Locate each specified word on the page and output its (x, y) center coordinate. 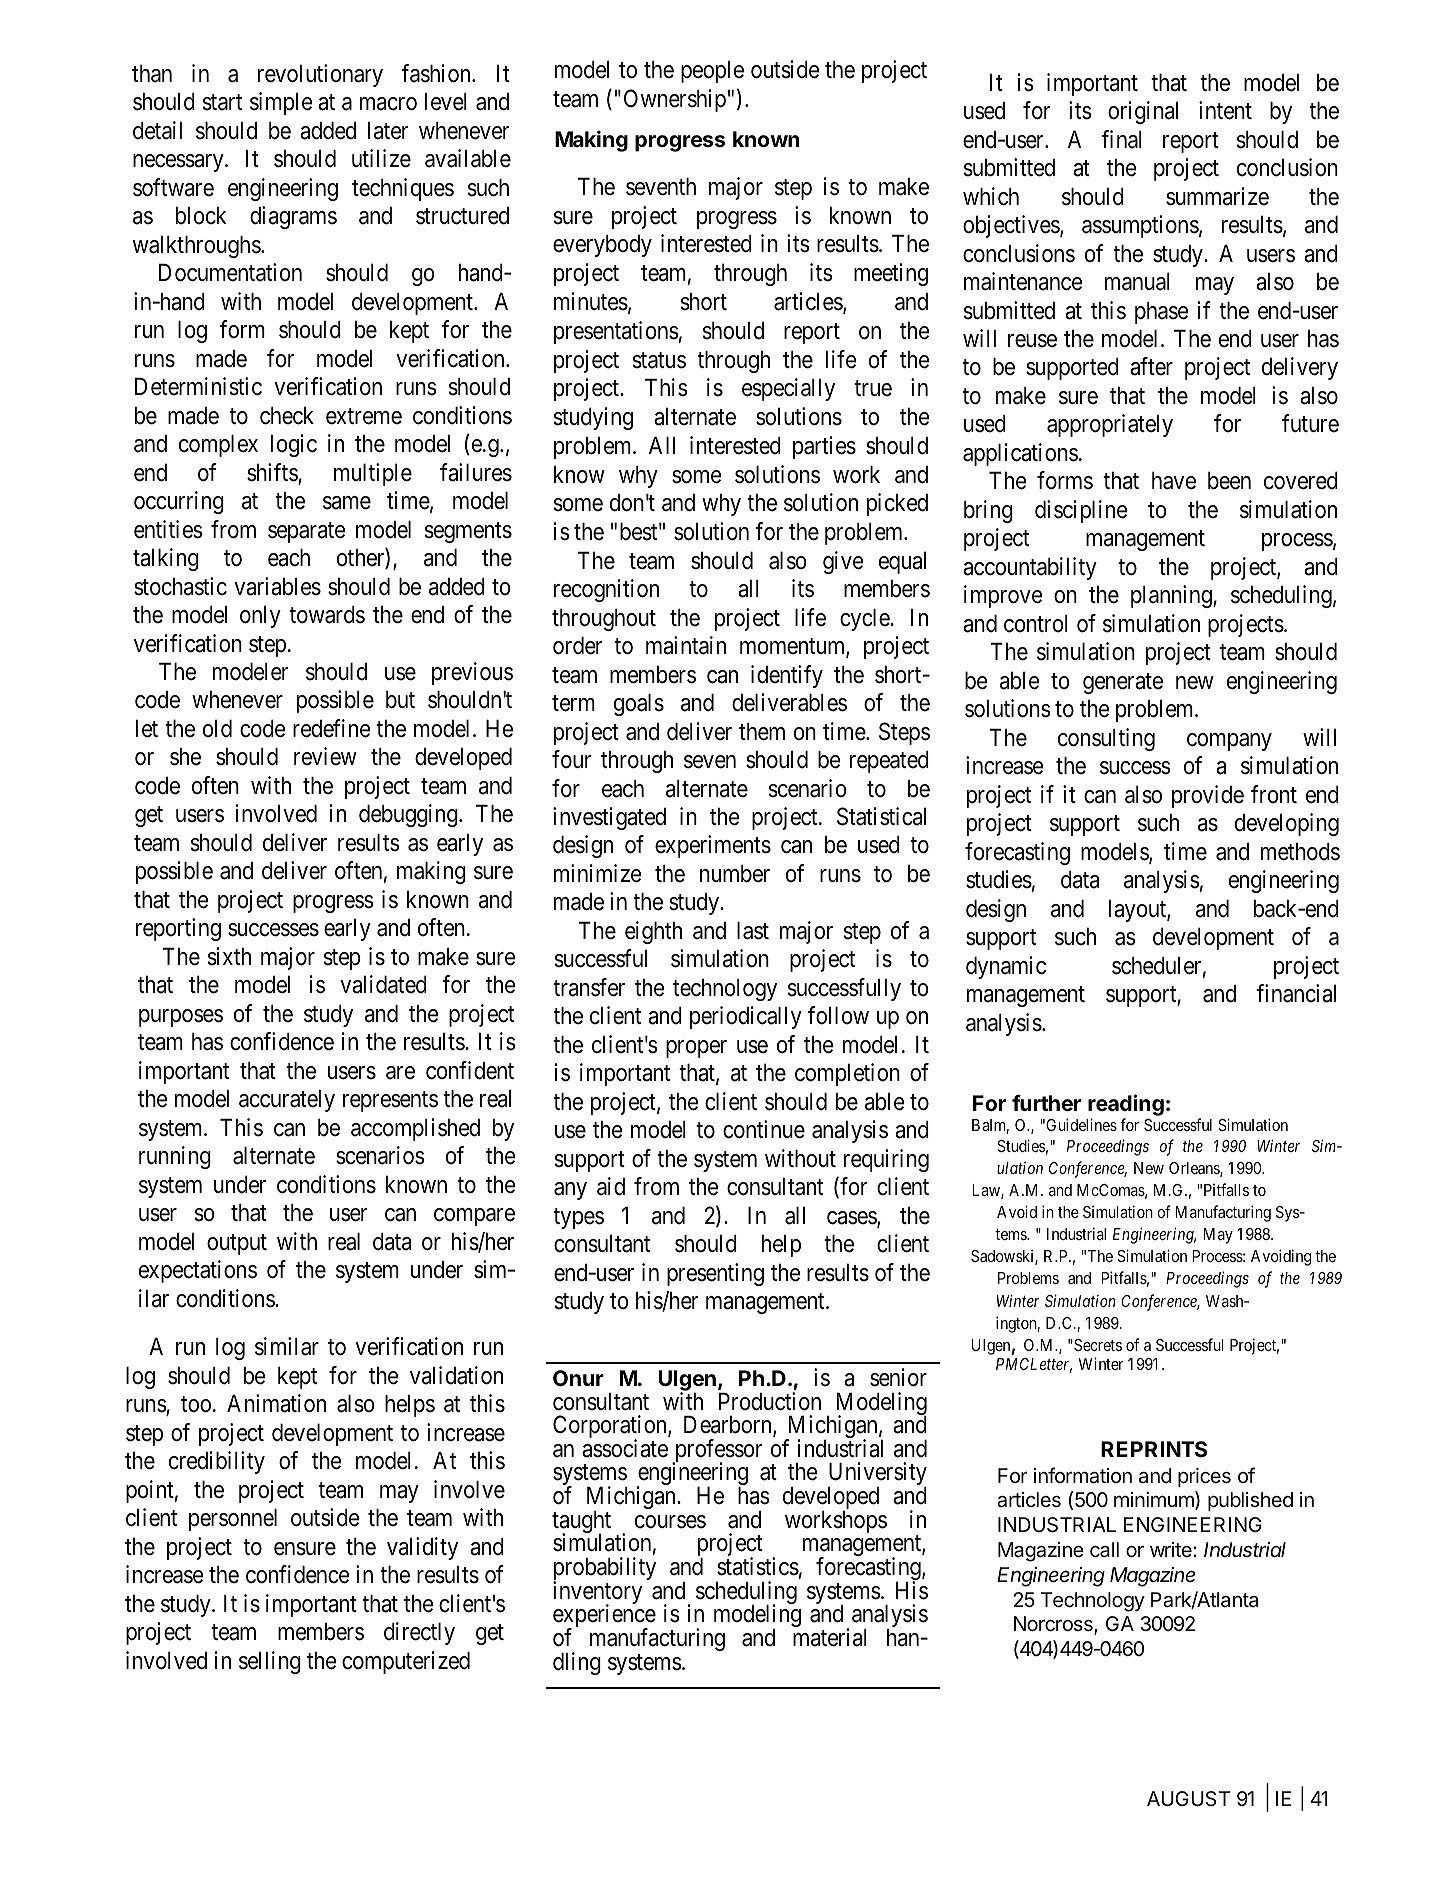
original (1143, 112)
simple (281, 103)
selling (270, 1662)
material (830, 1637)
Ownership (675, 100)
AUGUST (1188, 1799)
